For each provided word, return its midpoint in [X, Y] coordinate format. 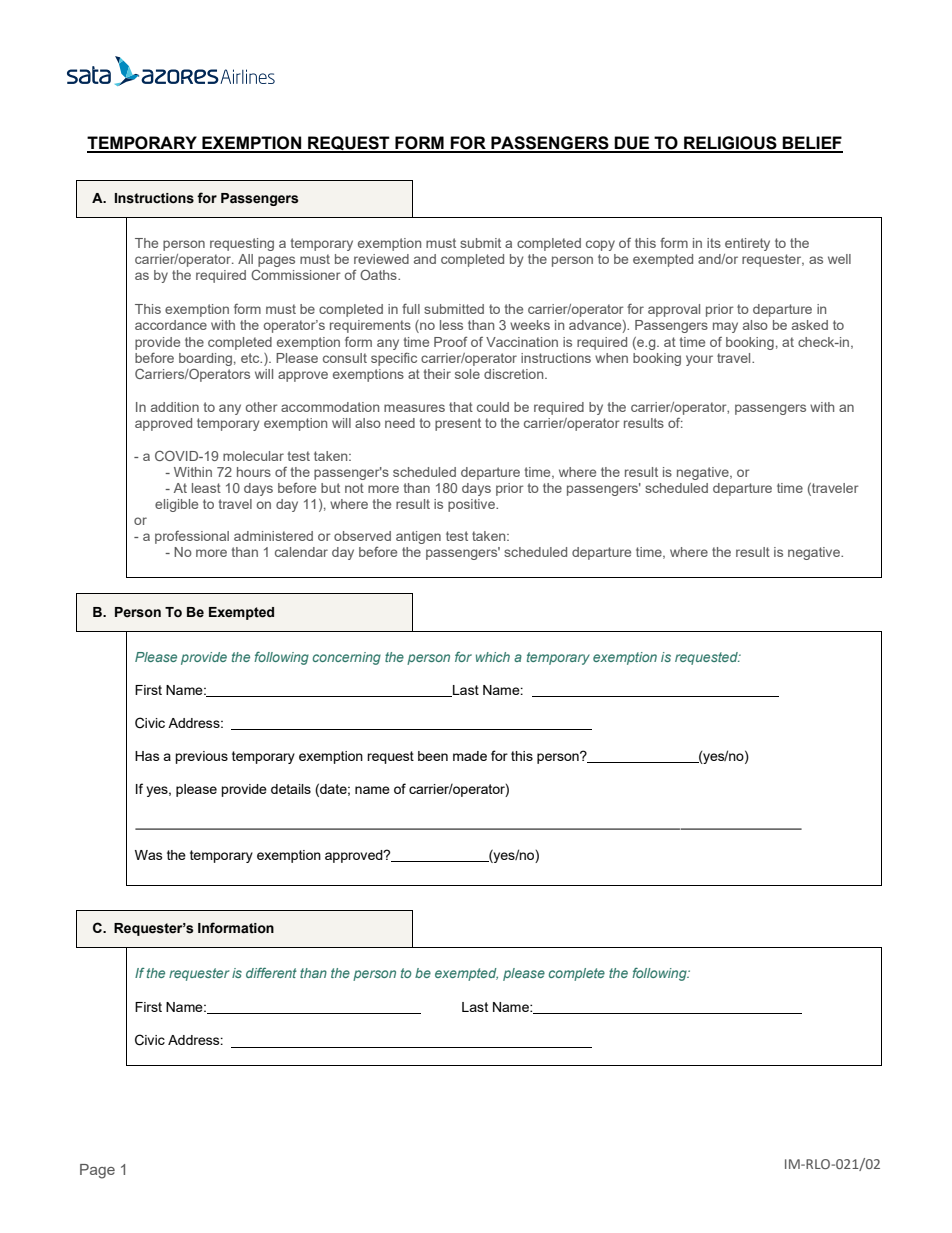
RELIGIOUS [730, 144]
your [699, 360]
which [493, 657]
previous [201, 757]
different [271, 972]
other [262, 407]
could [493, 407]
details [291, 789]
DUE [632, 144]
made [470, 756]
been [433, 756]
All [245, 259]
